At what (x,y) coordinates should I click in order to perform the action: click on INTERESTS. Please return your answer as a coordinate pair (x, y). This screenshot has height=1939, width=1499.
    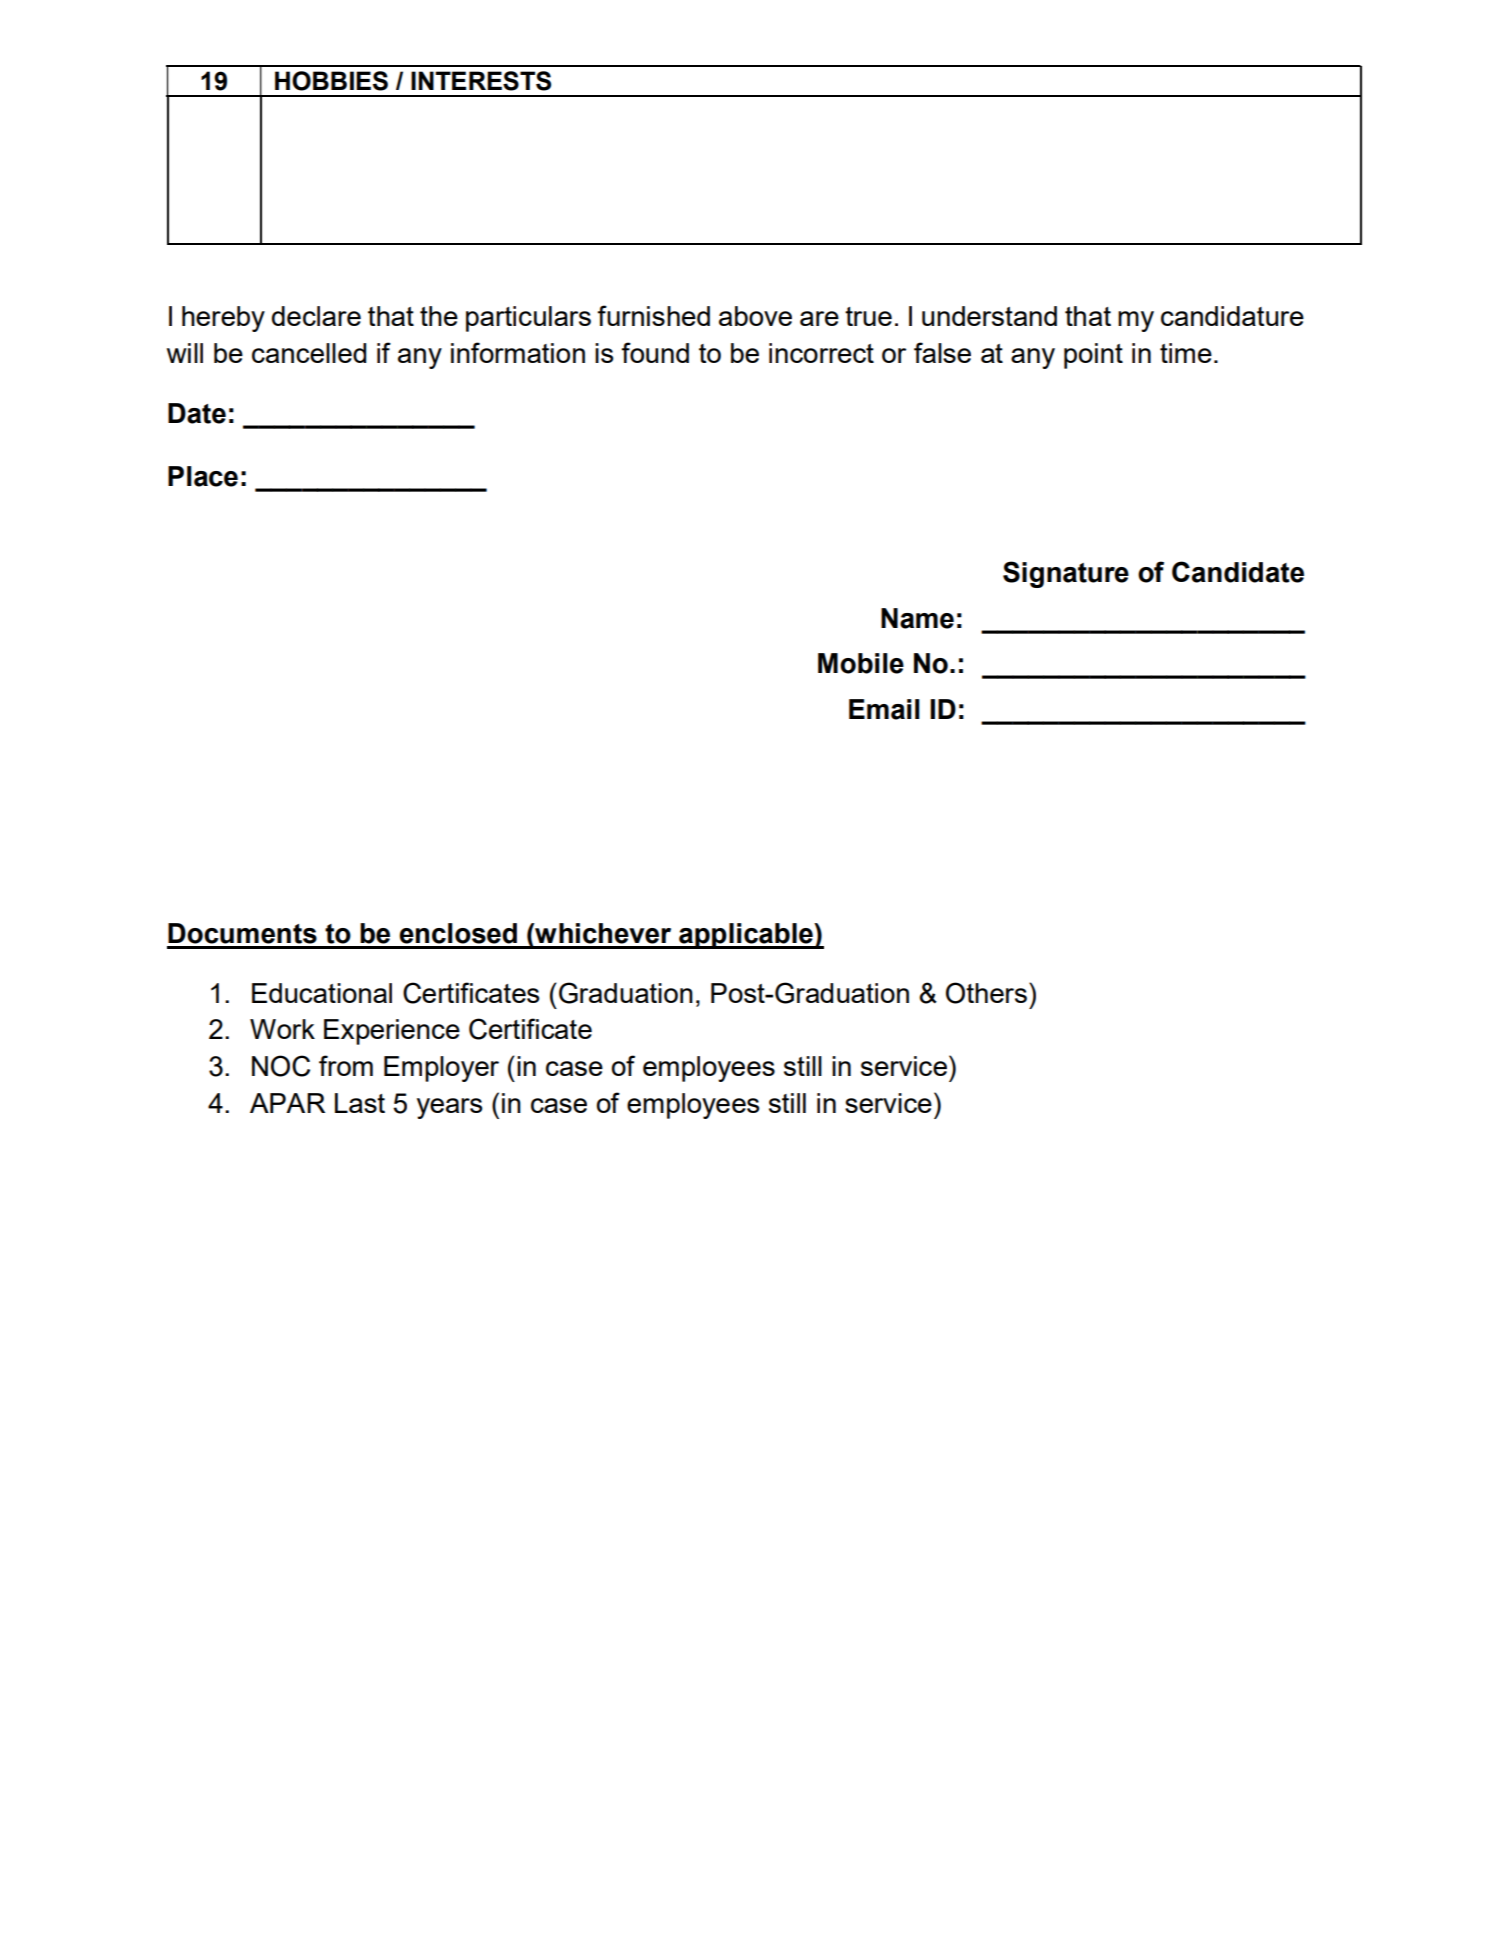
    Looking at the image, I should click on (481, 81).
